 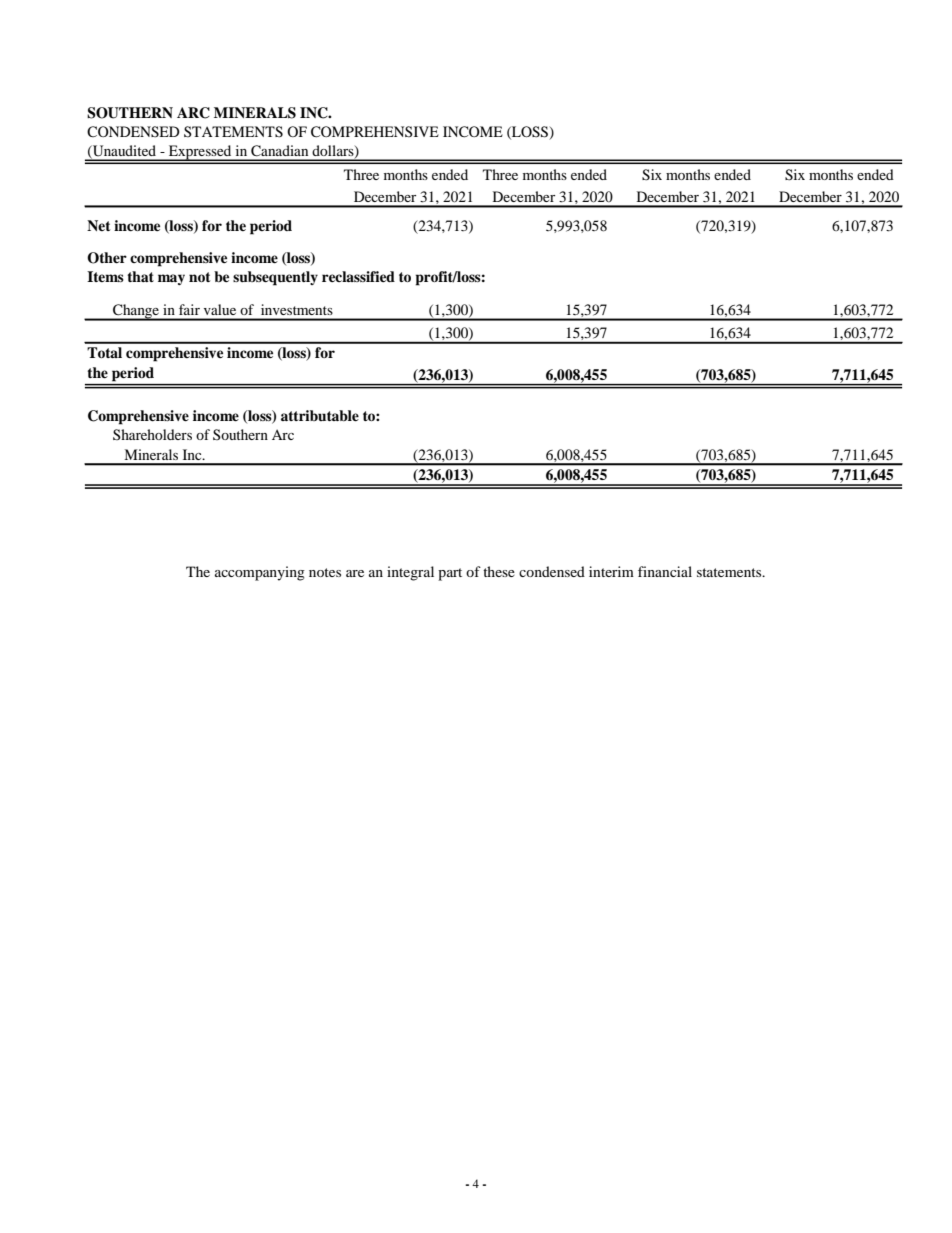 I want to click on may, so click(x=171, y=279).
